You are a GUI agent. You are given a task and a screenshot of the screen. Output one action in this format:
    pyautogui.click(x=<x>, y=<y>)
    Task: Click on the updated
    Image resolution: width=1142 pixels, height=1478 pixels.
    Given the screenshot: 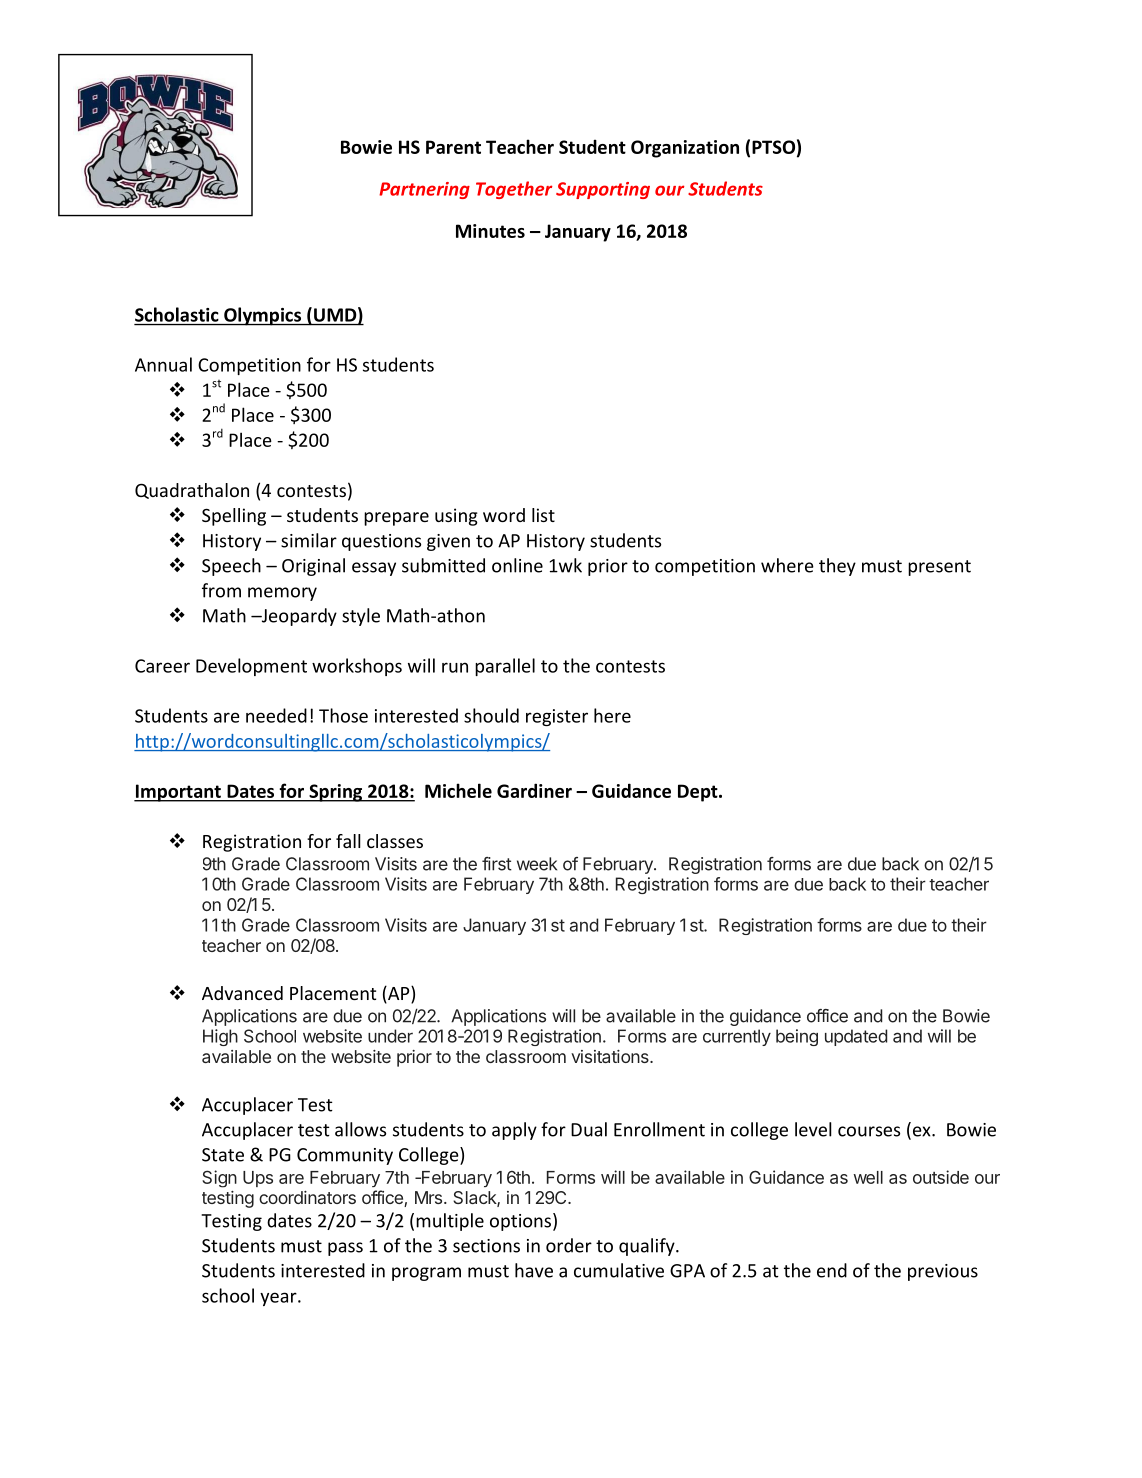 What is the action you would take?
    pyautogui.click(x=856, y=1037)
